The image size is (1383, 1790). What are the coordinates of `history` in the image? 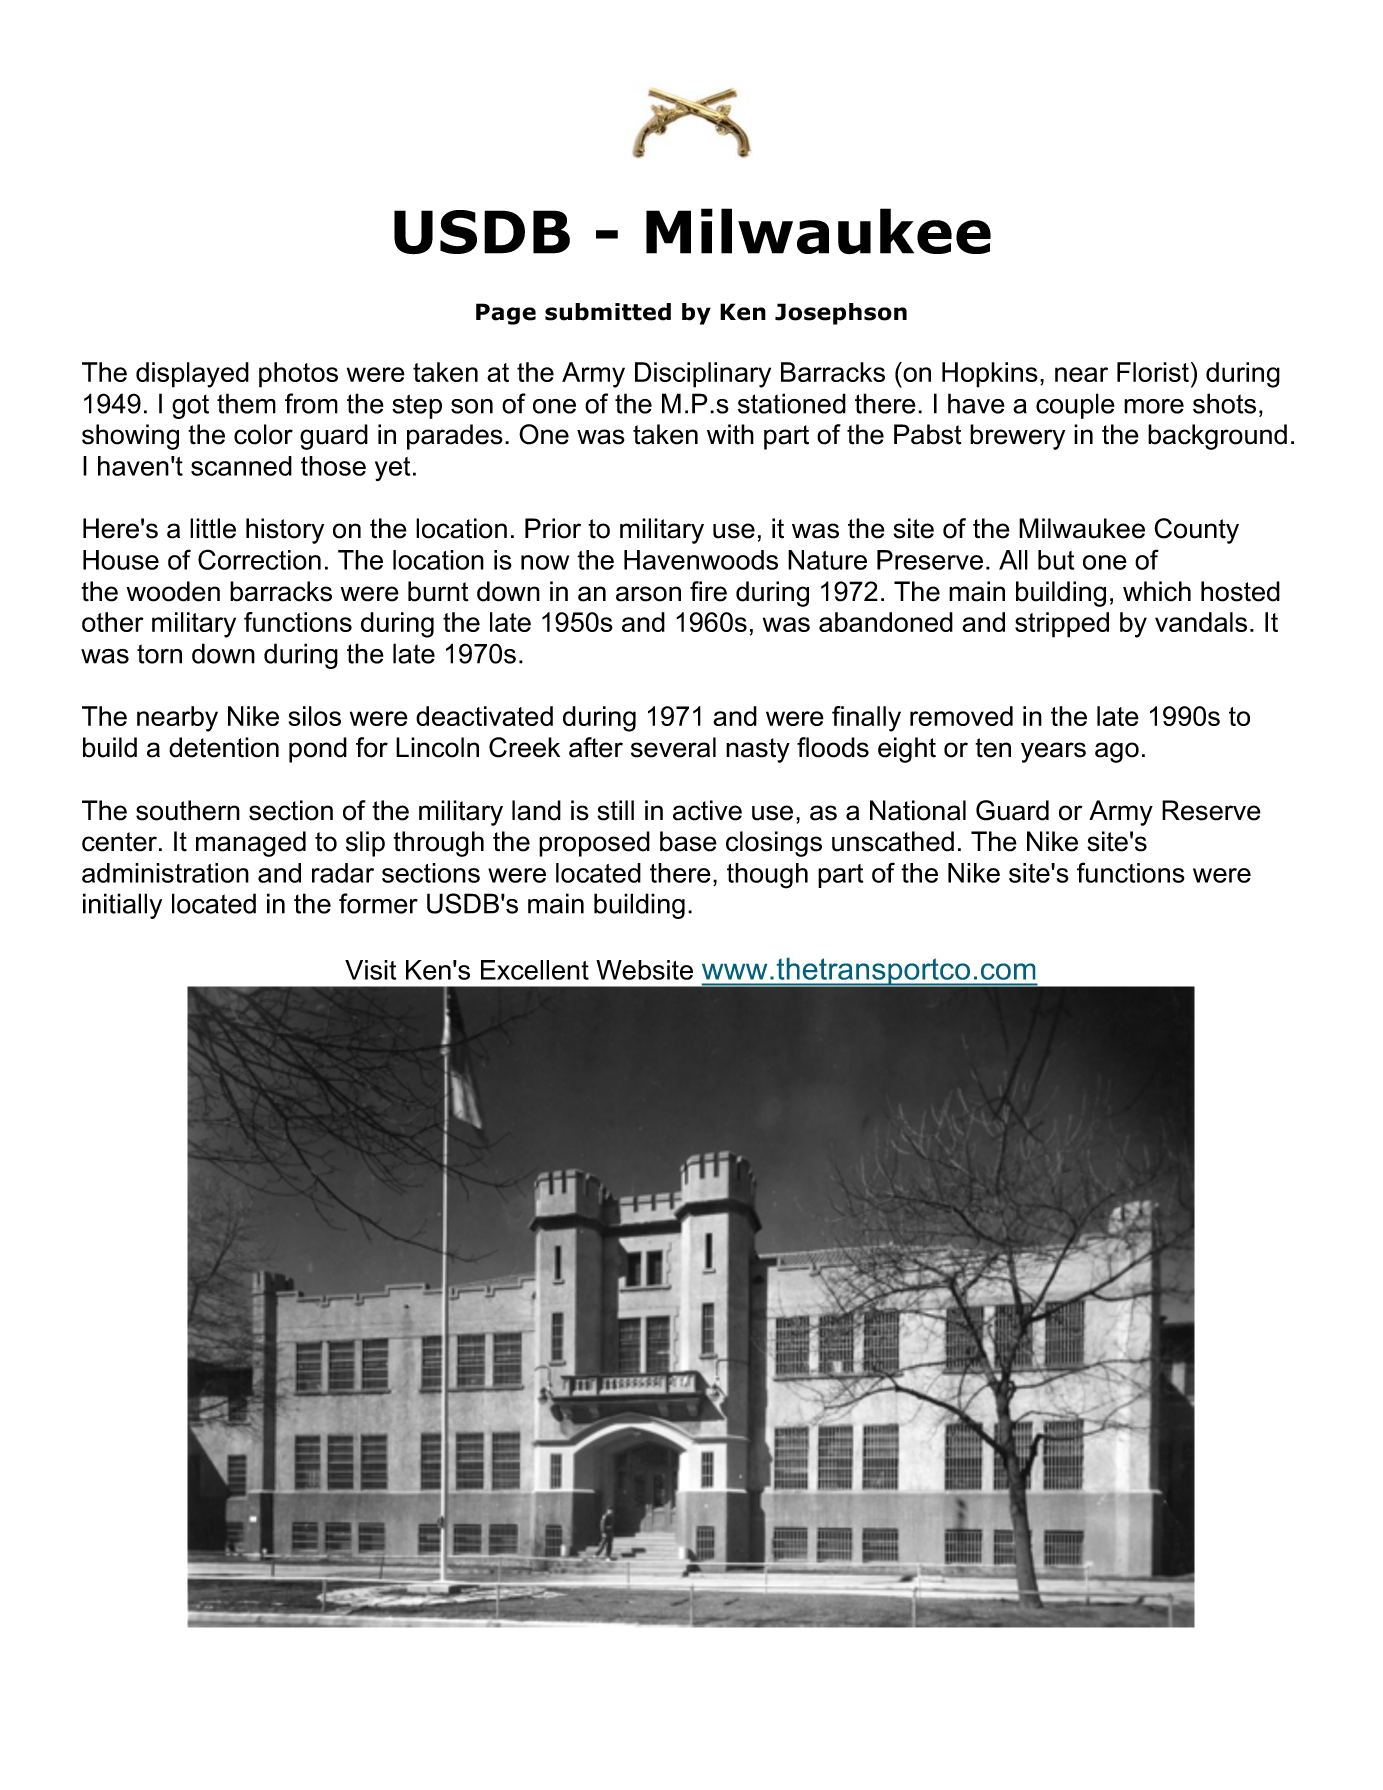 It's located at (285, 531).
